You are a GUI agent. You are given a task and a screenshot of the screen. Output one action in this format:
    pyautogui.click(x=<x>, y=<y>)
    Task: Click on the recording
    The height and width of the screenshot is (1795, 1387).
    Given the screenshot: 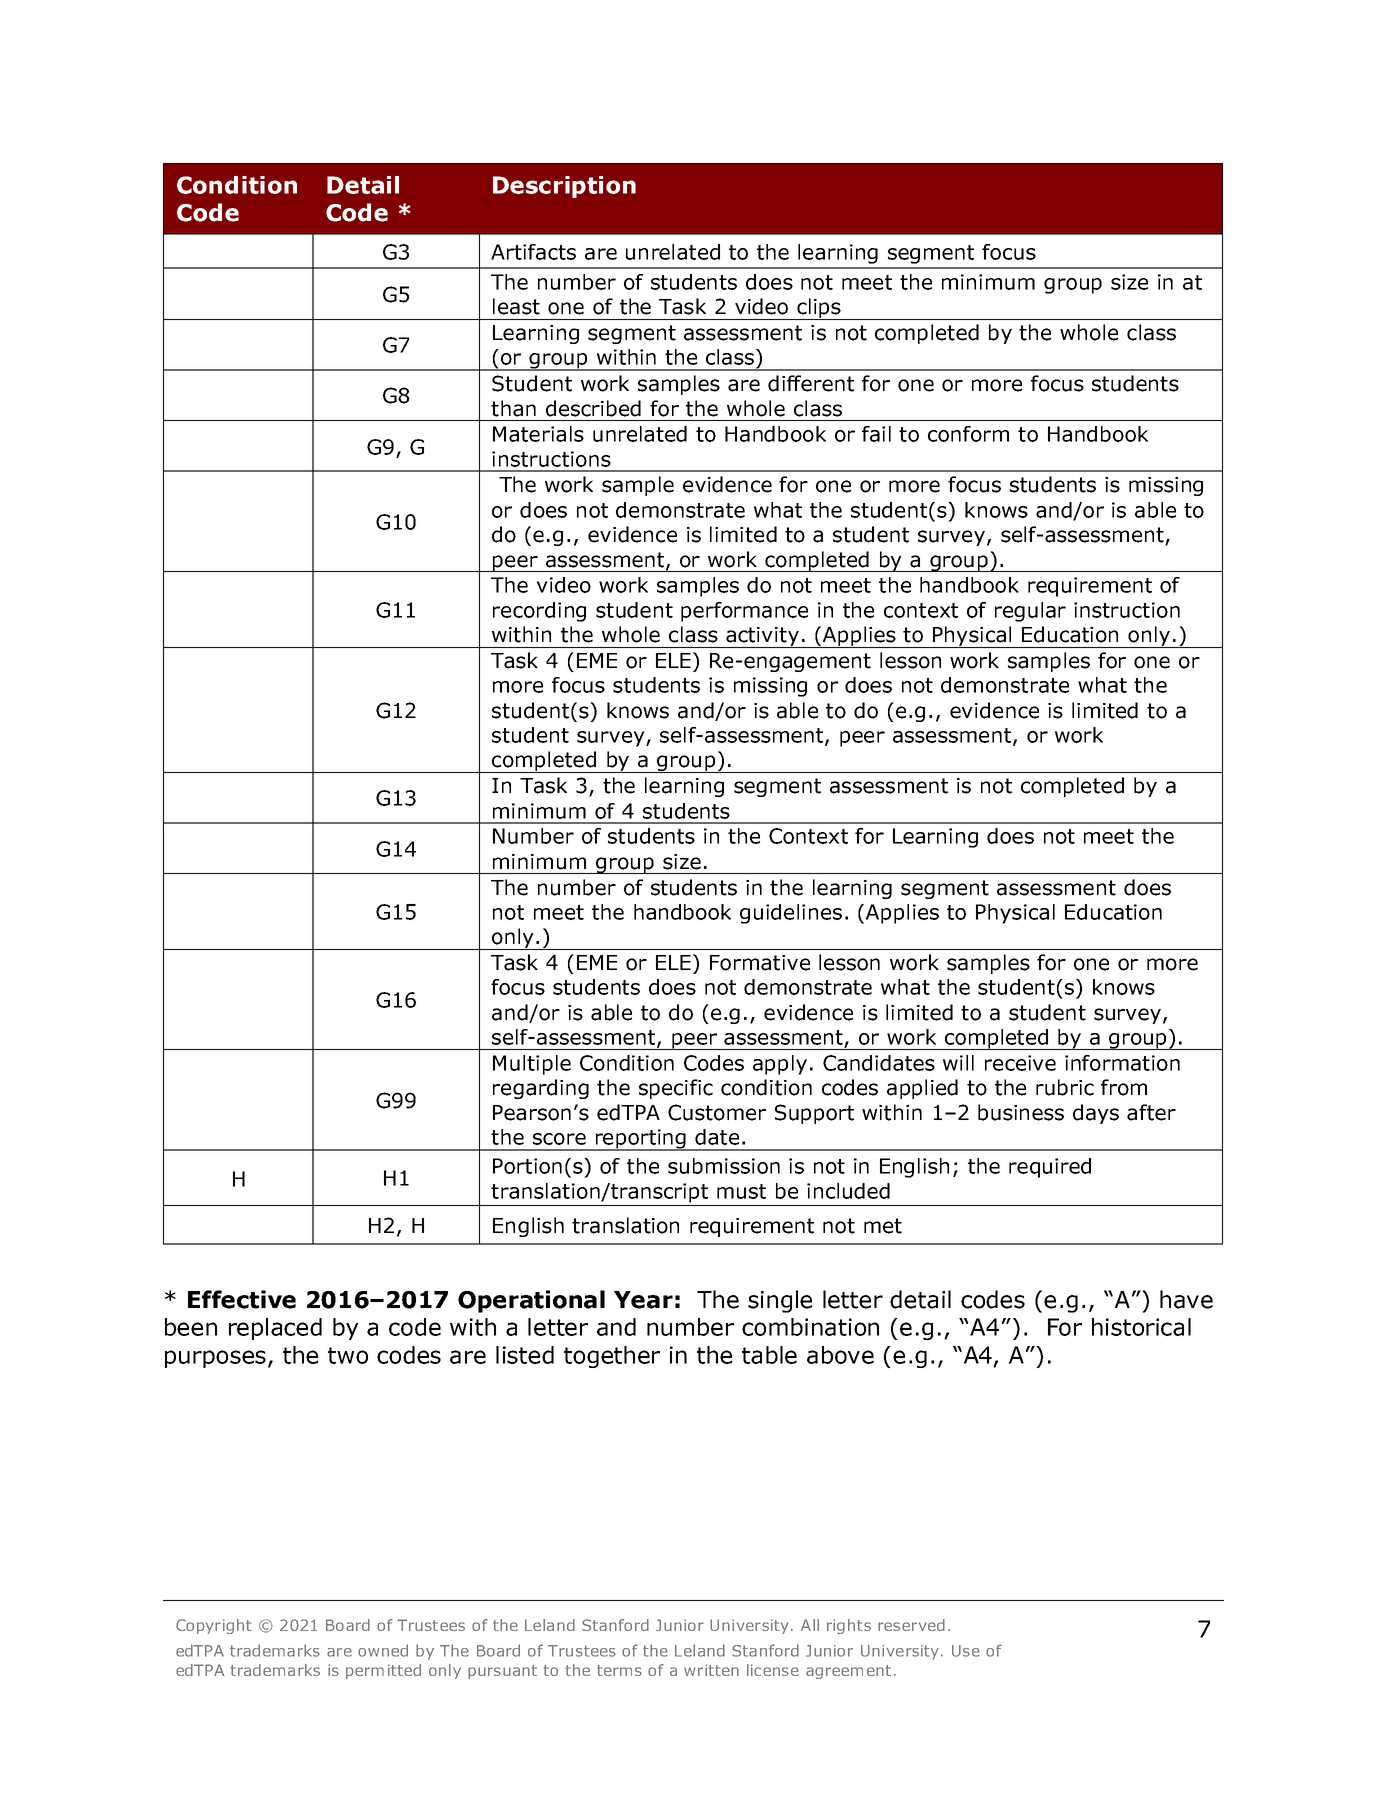 What is the action you would take?
    pyautogui.click(x=539, y=612)
